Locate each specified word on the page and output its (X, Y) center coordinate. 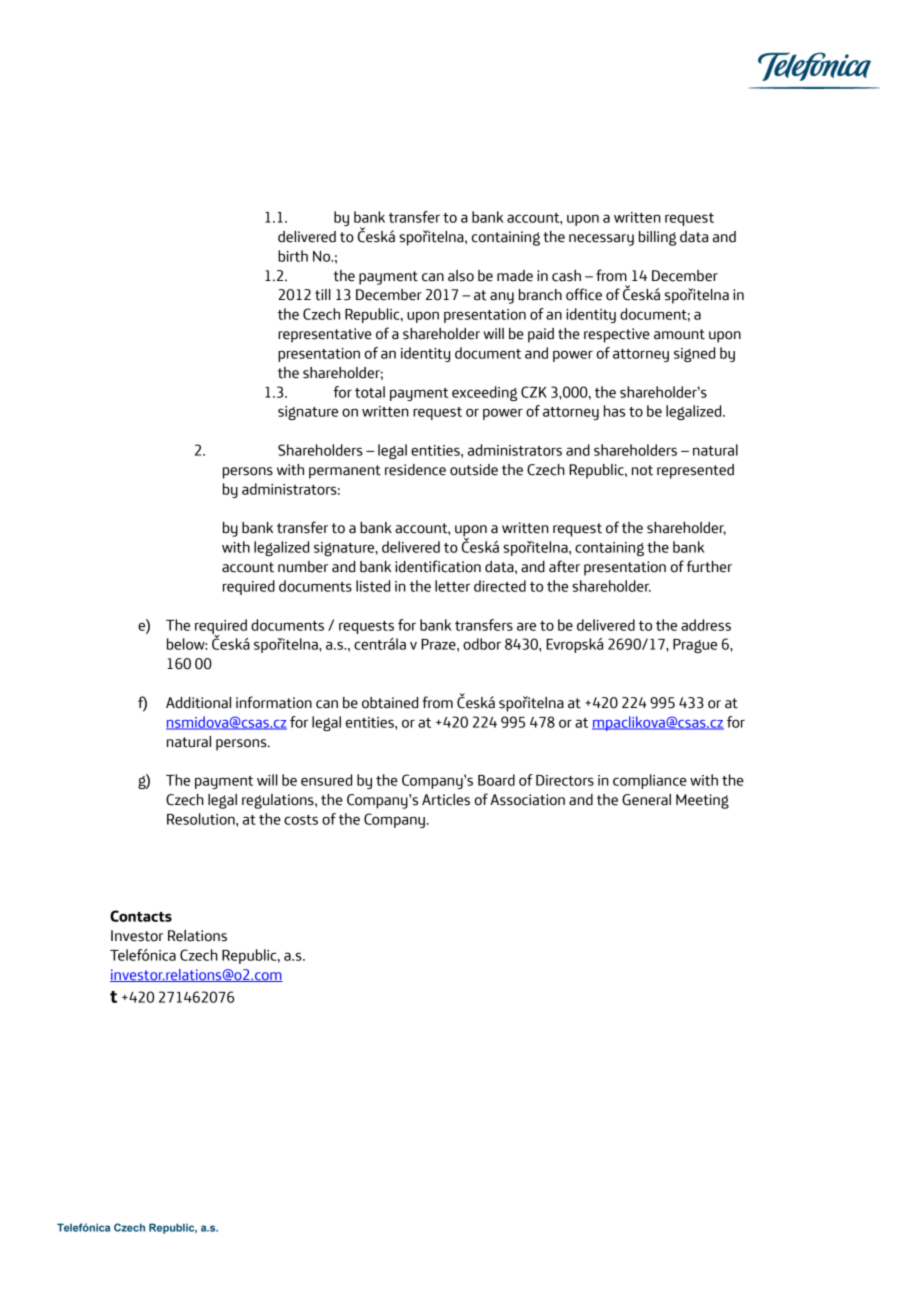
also (461, 276)
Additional (198, 703)
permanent (345, 472)
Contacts (141, 916)
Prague (695, 646)
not (642, 470)
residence (415, 470)
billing (657, 238)
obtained (390, 703)
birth (293, 256)
